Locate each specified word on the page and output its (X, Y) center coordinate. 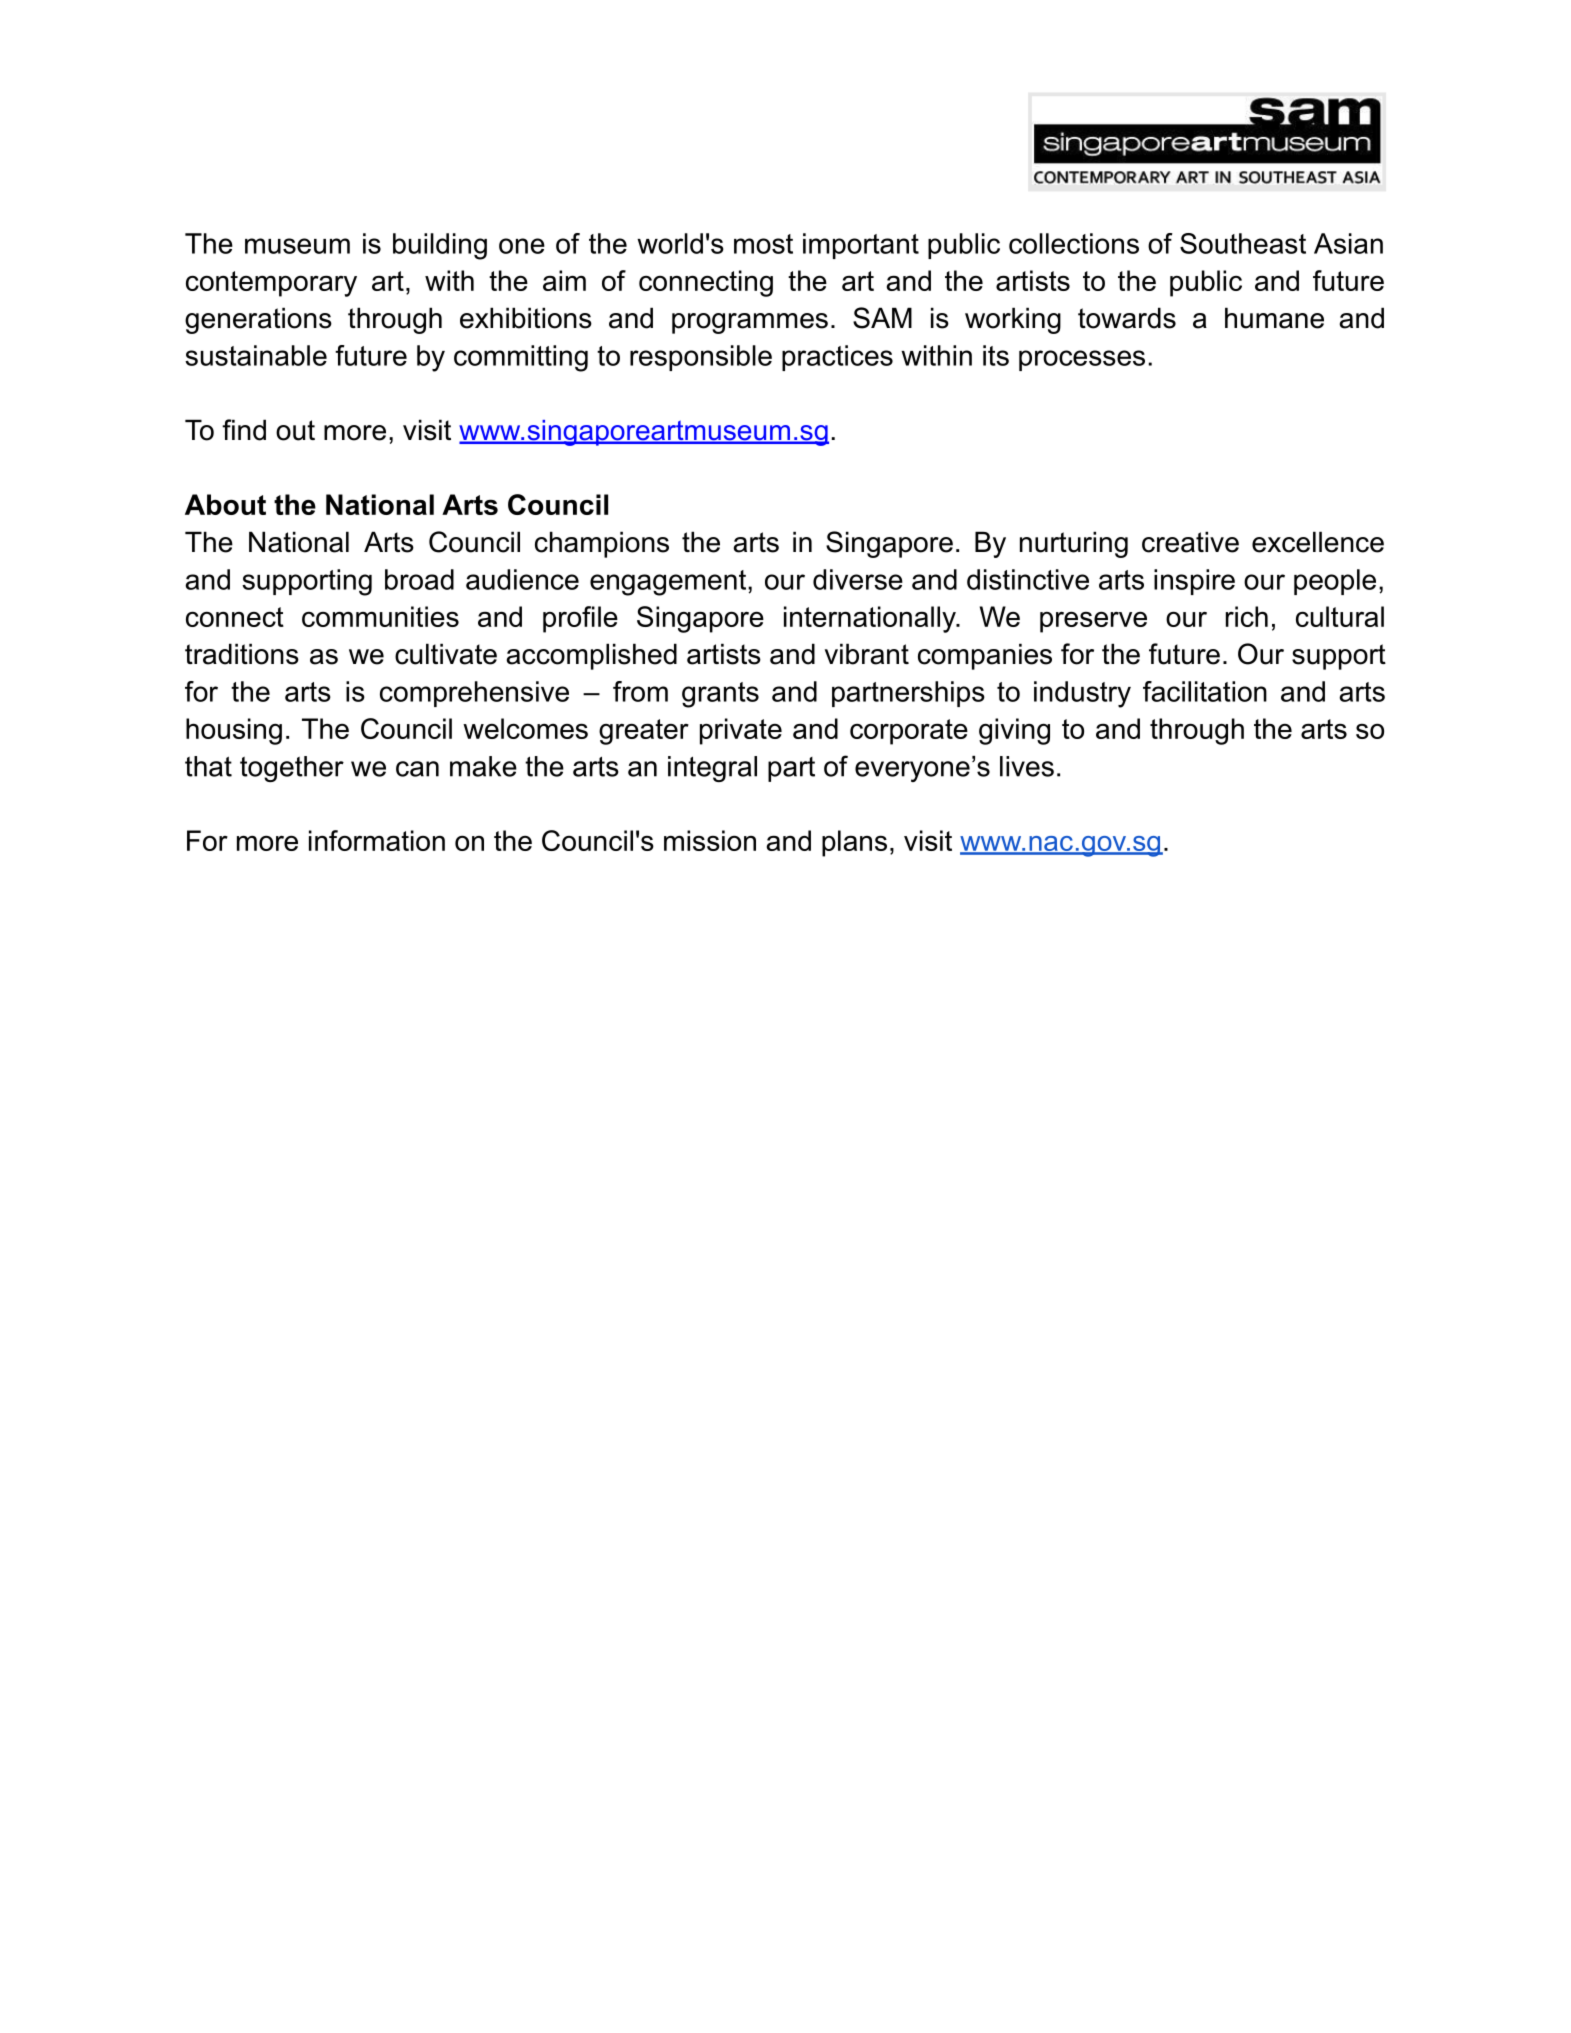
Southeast (1243, 243)
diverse (858, 579)
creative (1190, 542)
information (377, 840)
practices (837, 358)
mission (710, 840)
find (244, 430)
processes (1082, 360)
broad (419, 579)
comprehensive (474, 694)
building (440, 246)
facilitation (1205, 691)
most (763, 244)
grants (720, 695)
